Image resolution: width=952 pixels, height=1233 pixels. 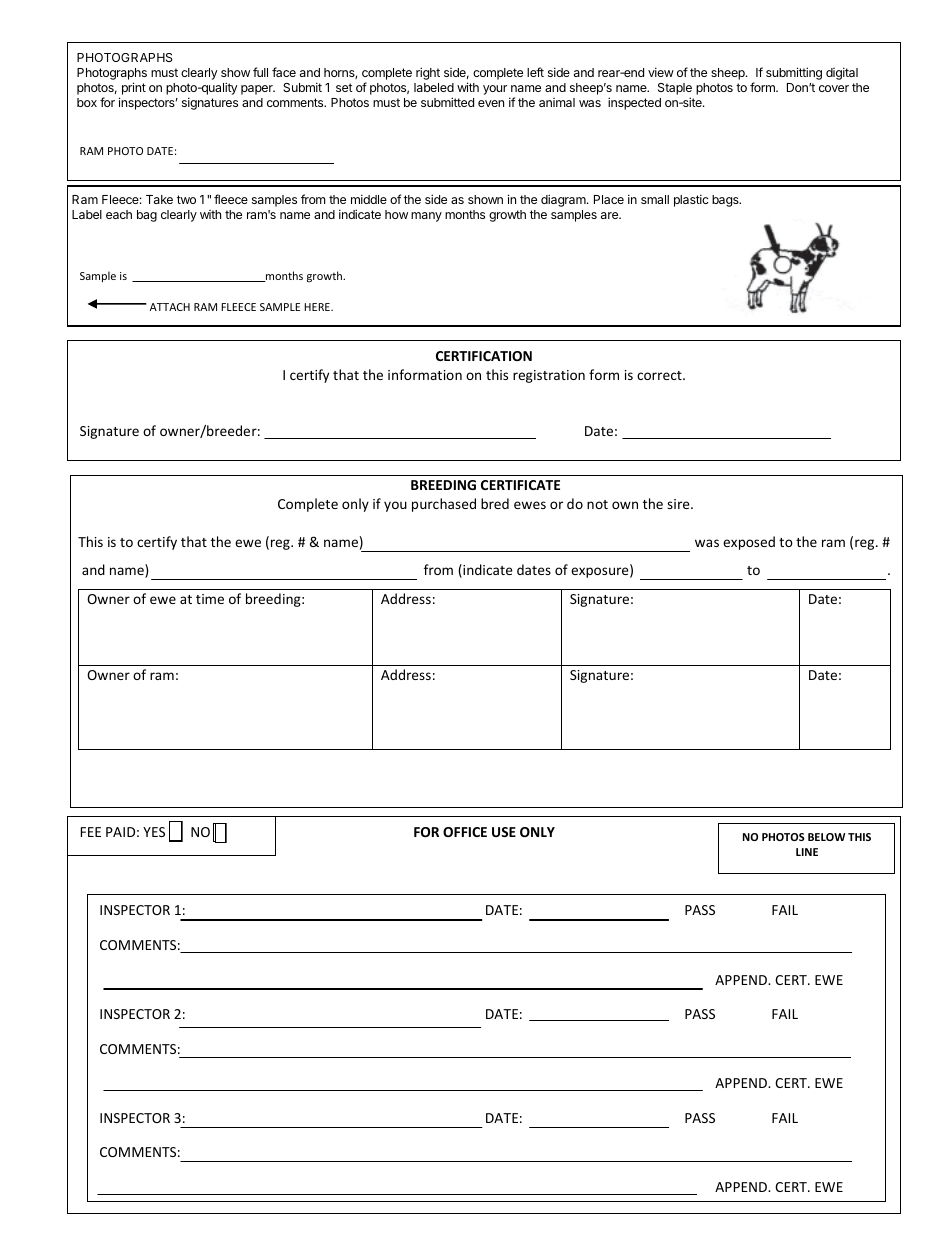 What do you see at coordinates (170, 307) in the screenshot?
I see `ATTACH` at bounding box center [170, 307].
